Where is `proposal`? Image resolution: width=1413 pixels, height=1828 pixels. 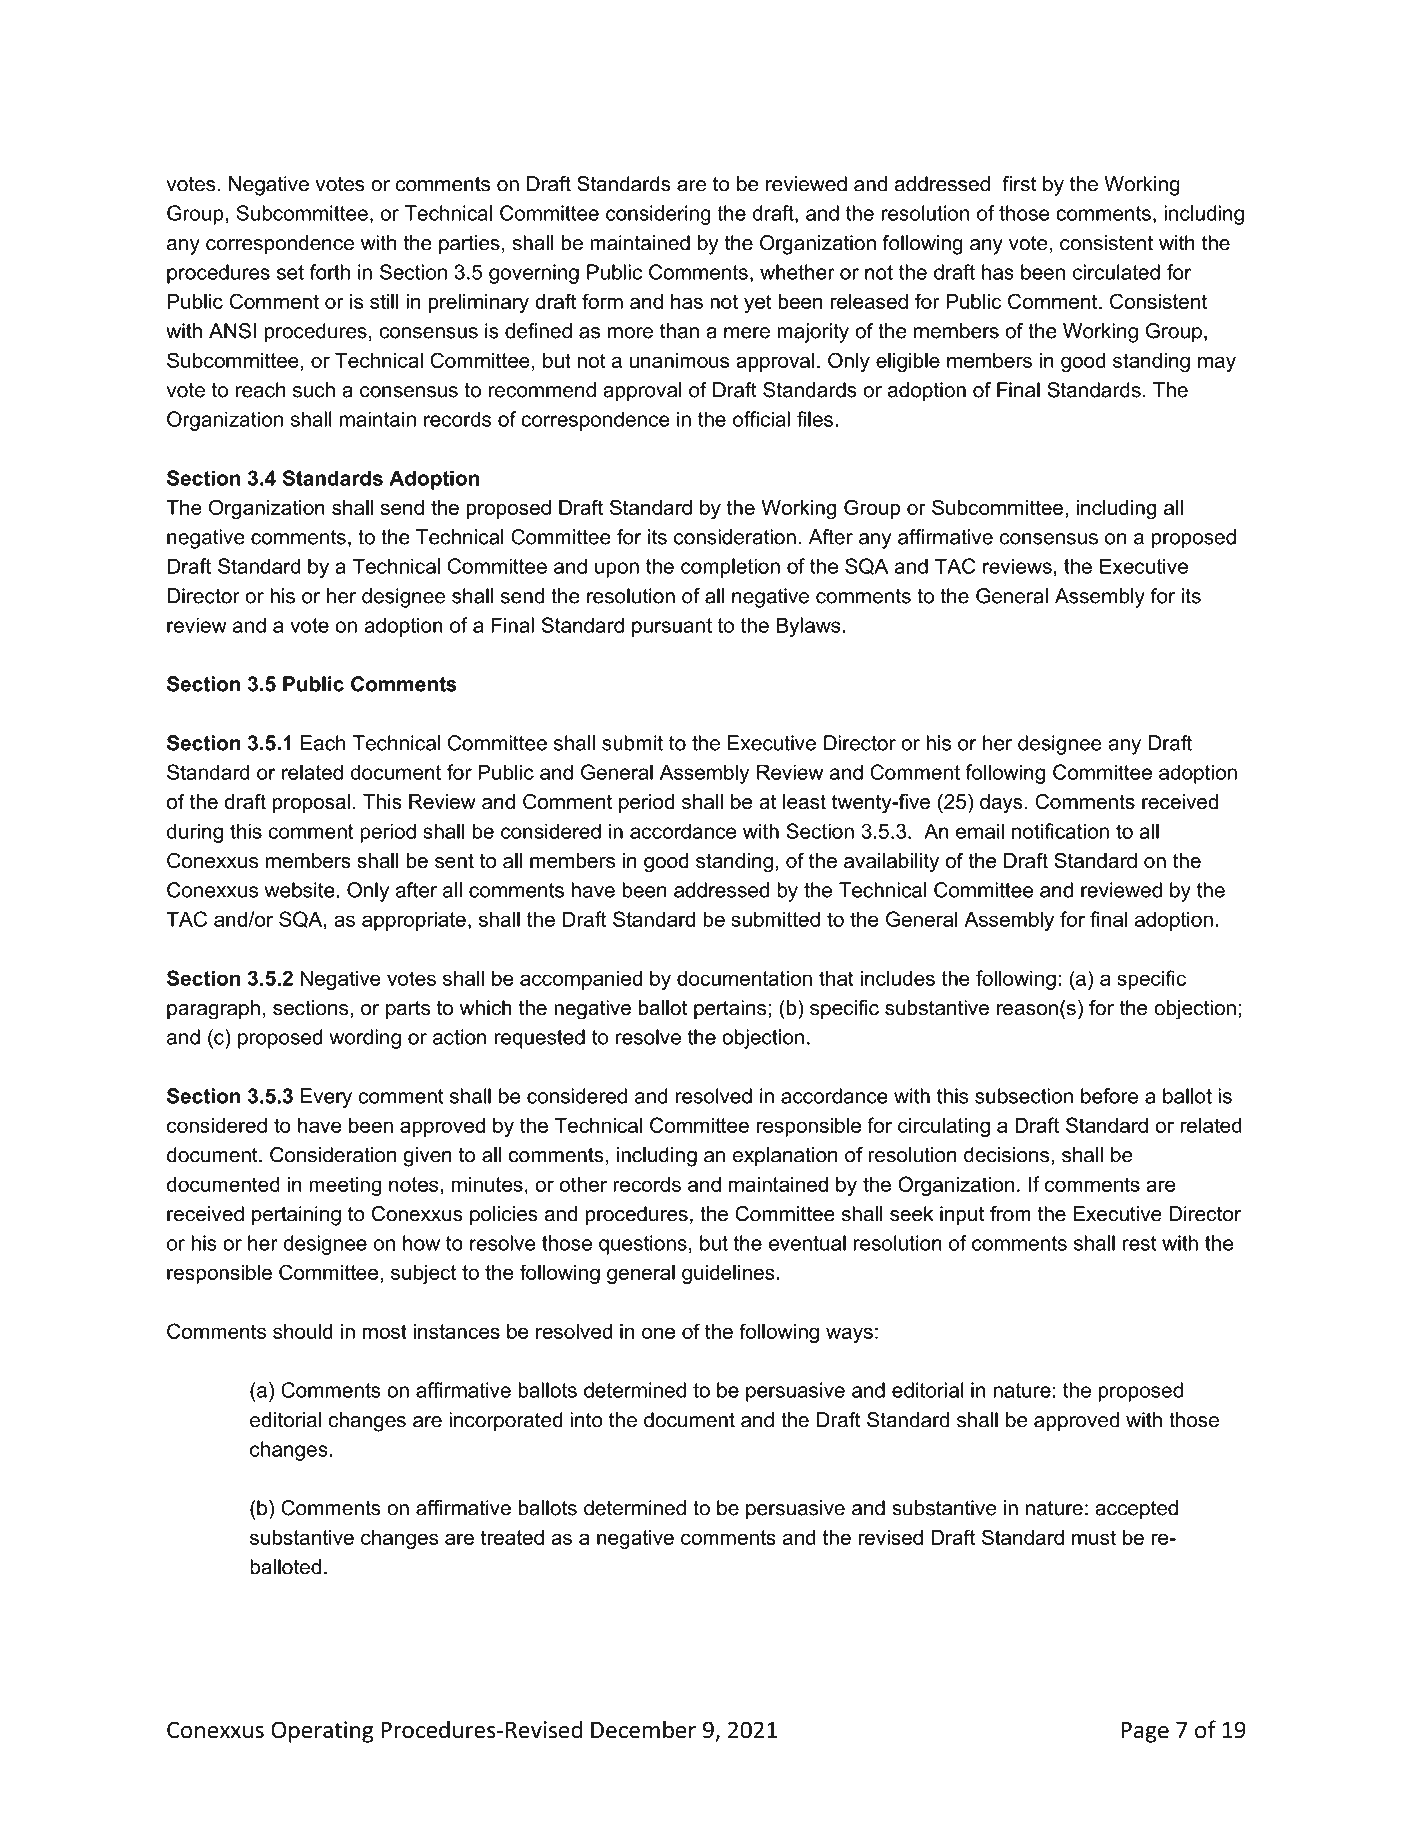 proposal is located at coordinates (311, 803).
